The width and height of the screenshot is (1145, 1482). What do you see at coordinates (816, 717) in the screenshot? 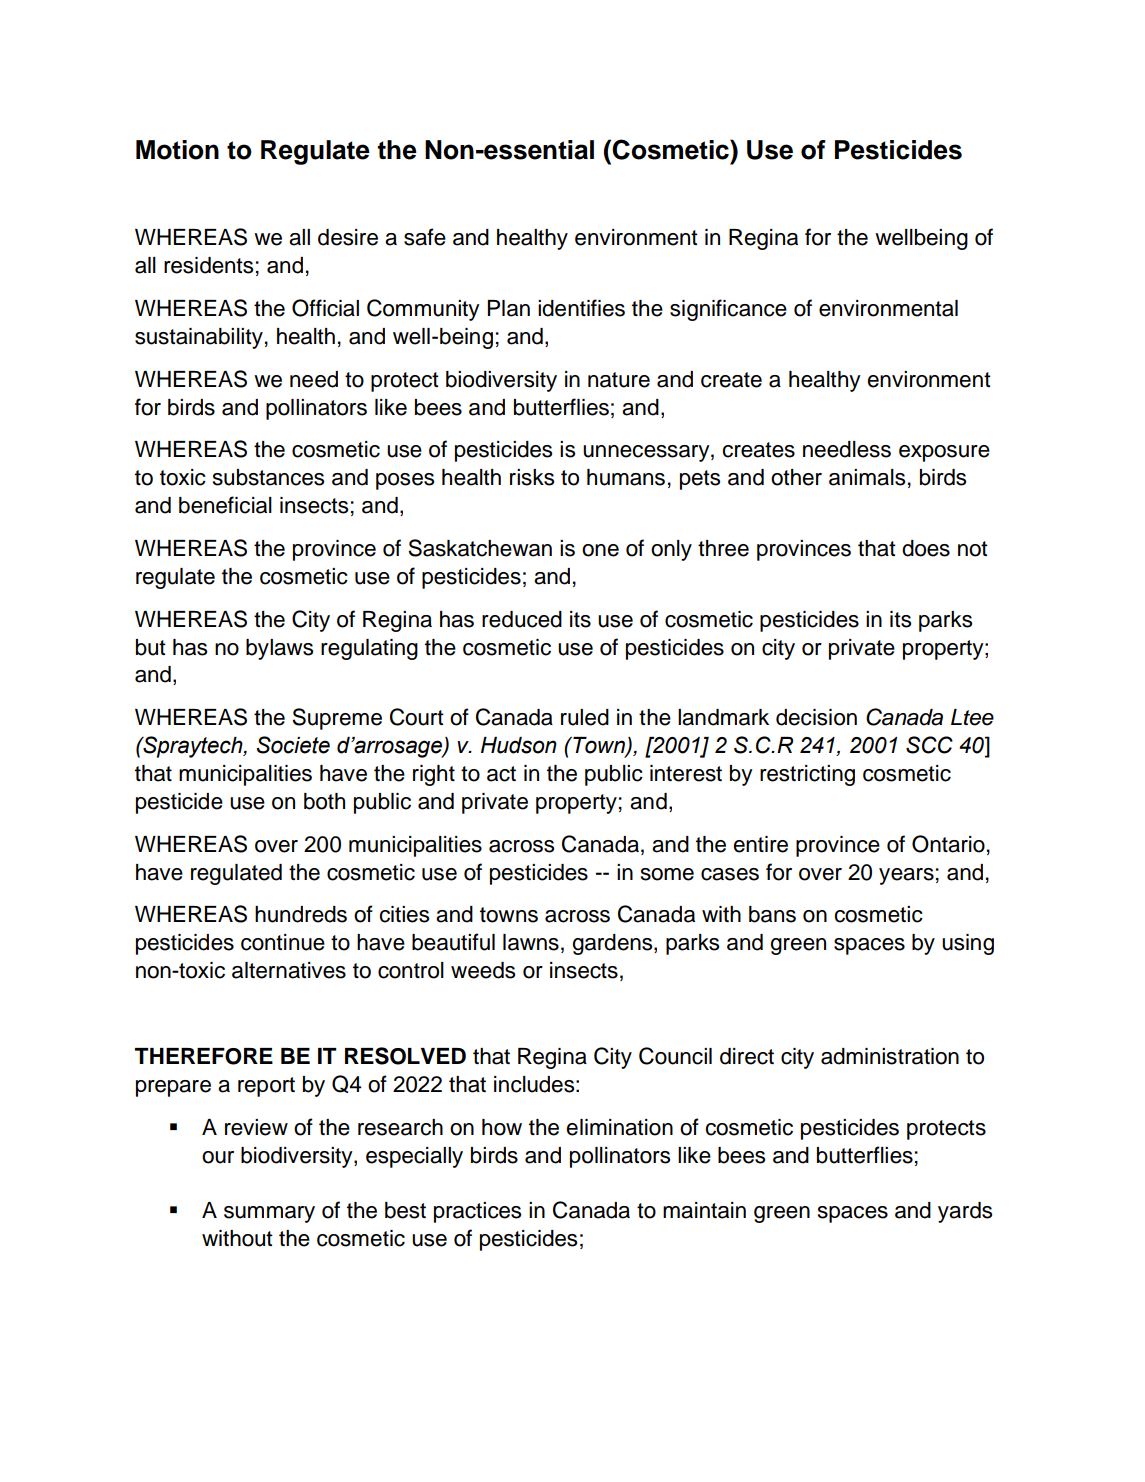
I see `decision` at bounding box center [816, 717].
